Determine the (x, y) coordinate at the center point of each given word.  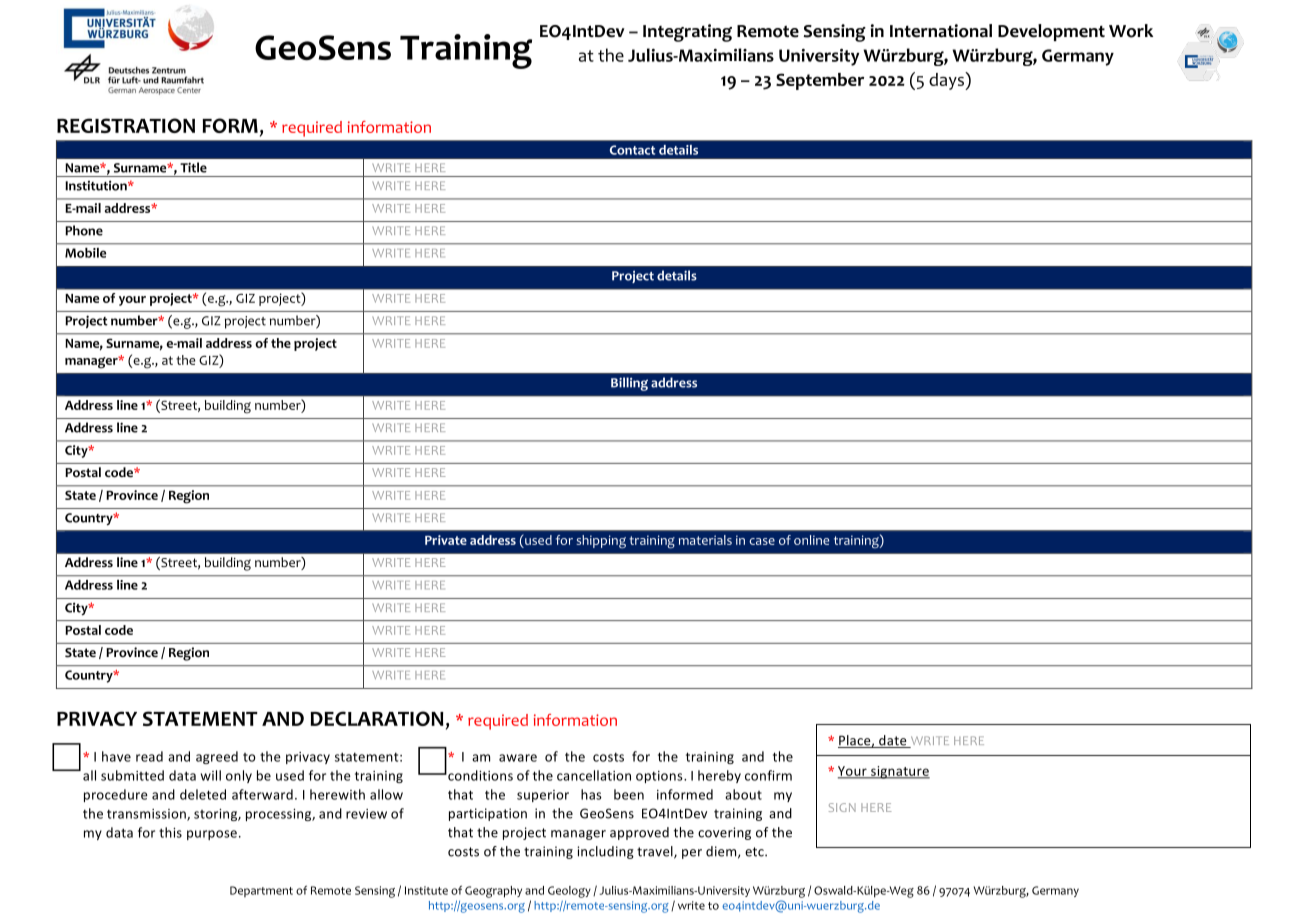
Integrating (687, 33)
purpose (212, 835)
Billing (629, 384)
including (605, 852)
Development (1051, 32)
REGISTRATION (126, 125)
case (762, 541)
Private (446, 540)
